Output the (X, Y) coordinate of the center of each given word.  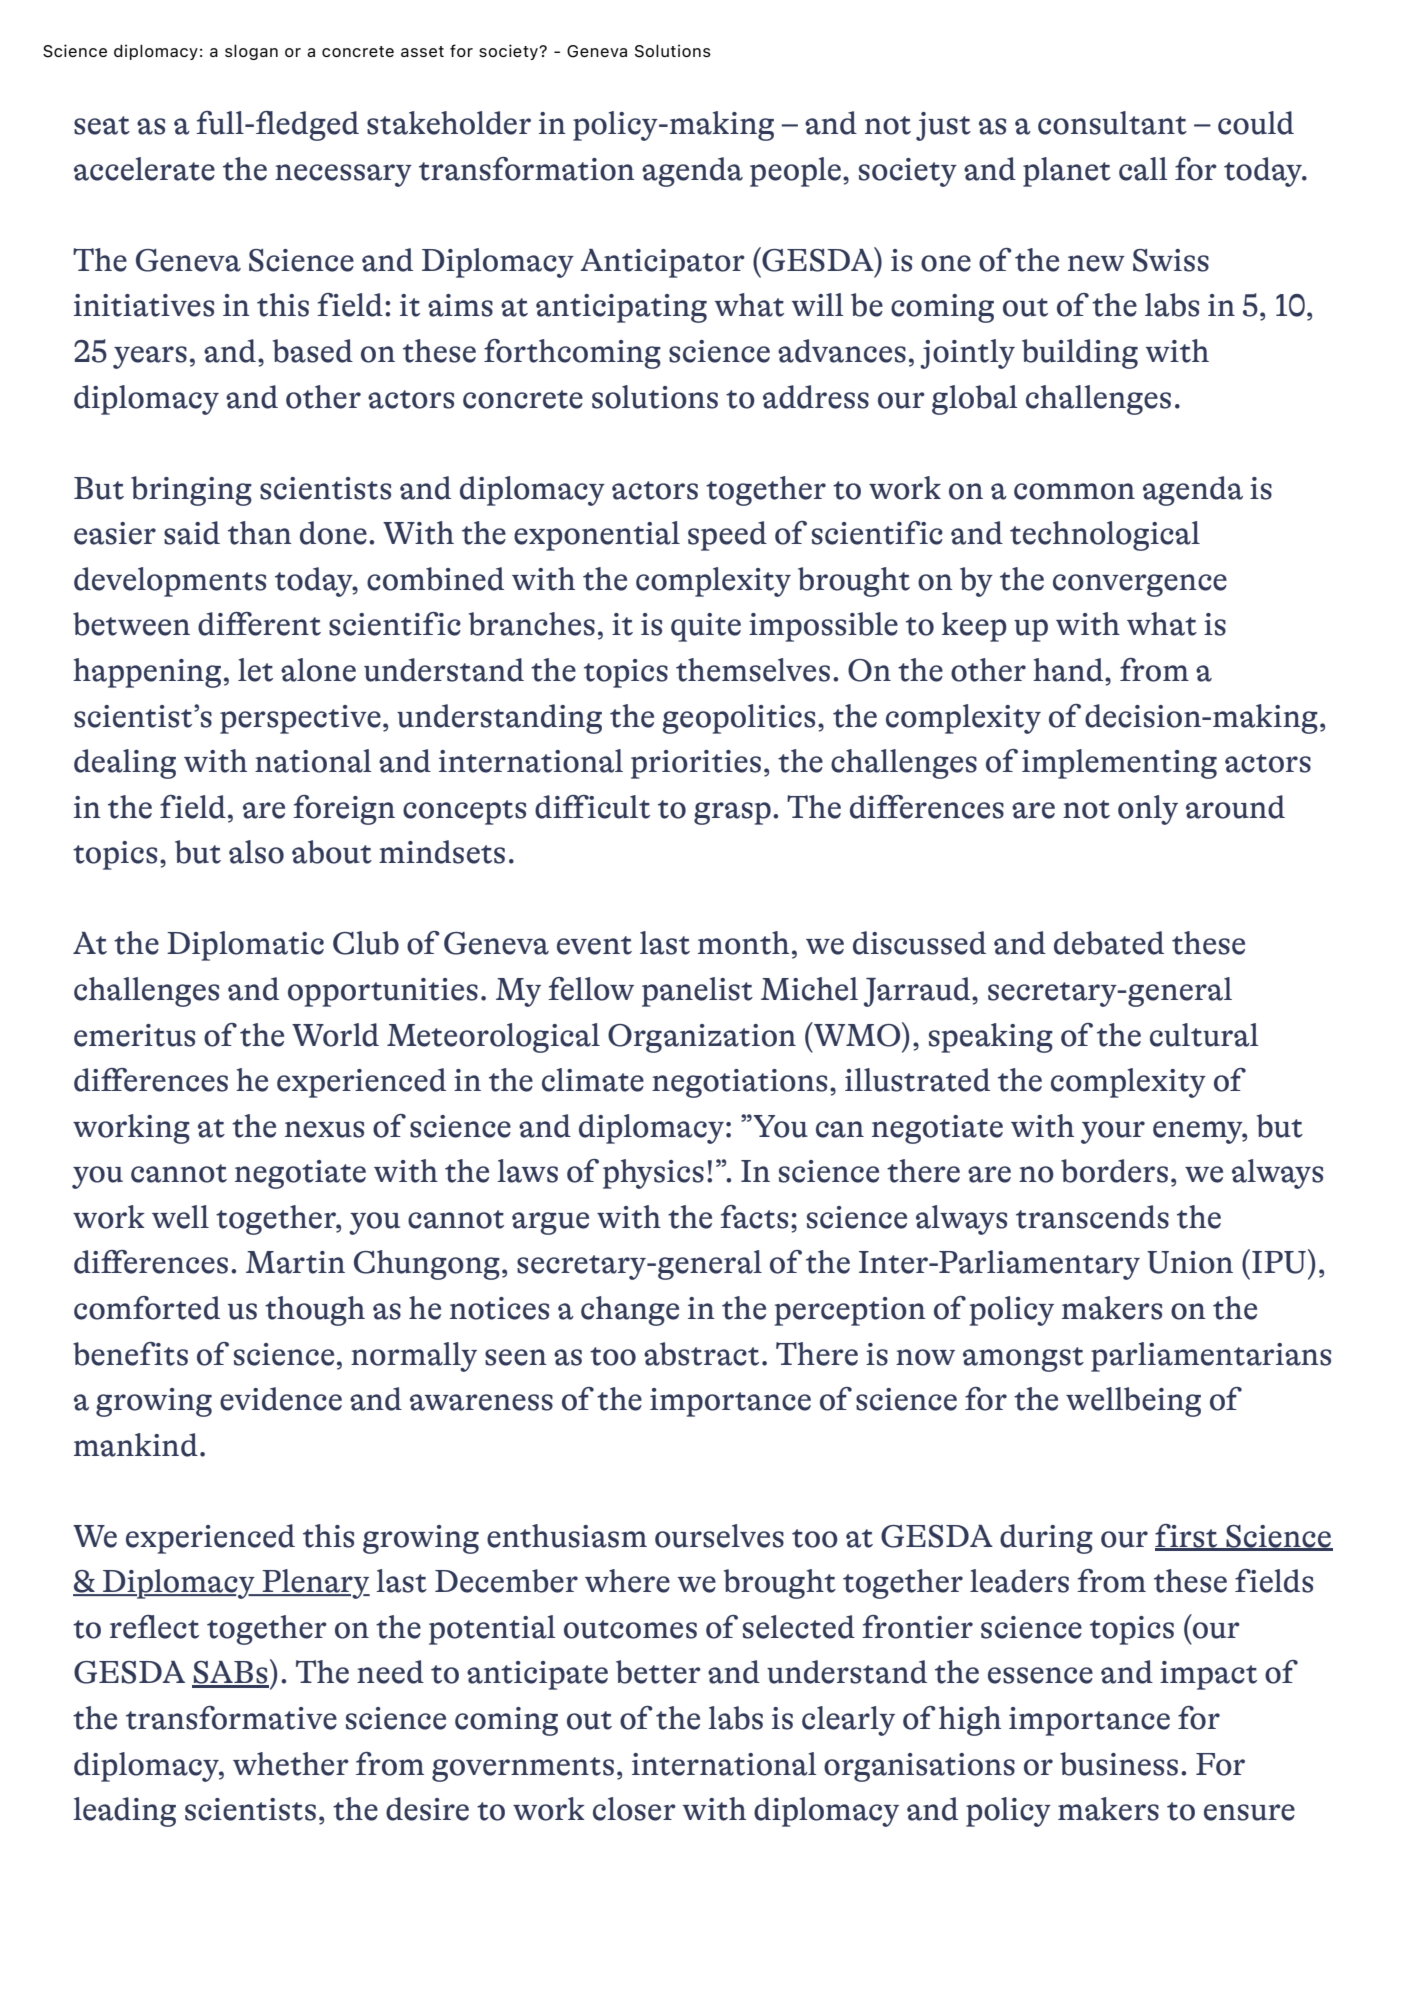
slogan (251, 52)
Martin (295, 1262)
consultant (1112, 123)
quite (706, 627)
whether (291, 1764)
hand (1069, 670)
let (255, 670)
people (795, 172)
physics (653, 1174)
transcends (1092, 1217)
